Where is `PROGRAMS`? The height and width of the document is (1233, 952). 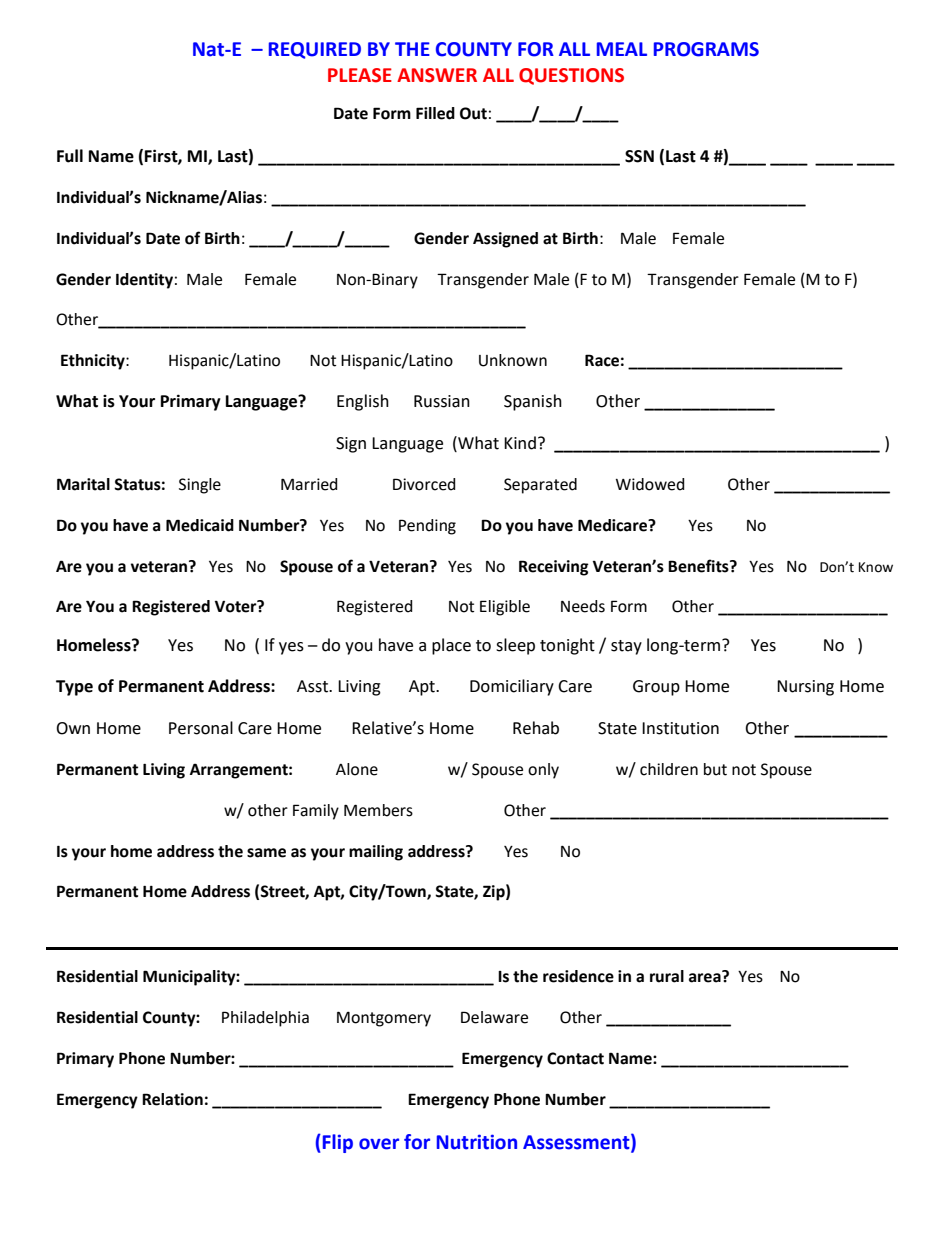 PROGRAMS is located at coordinates (706, 49).
